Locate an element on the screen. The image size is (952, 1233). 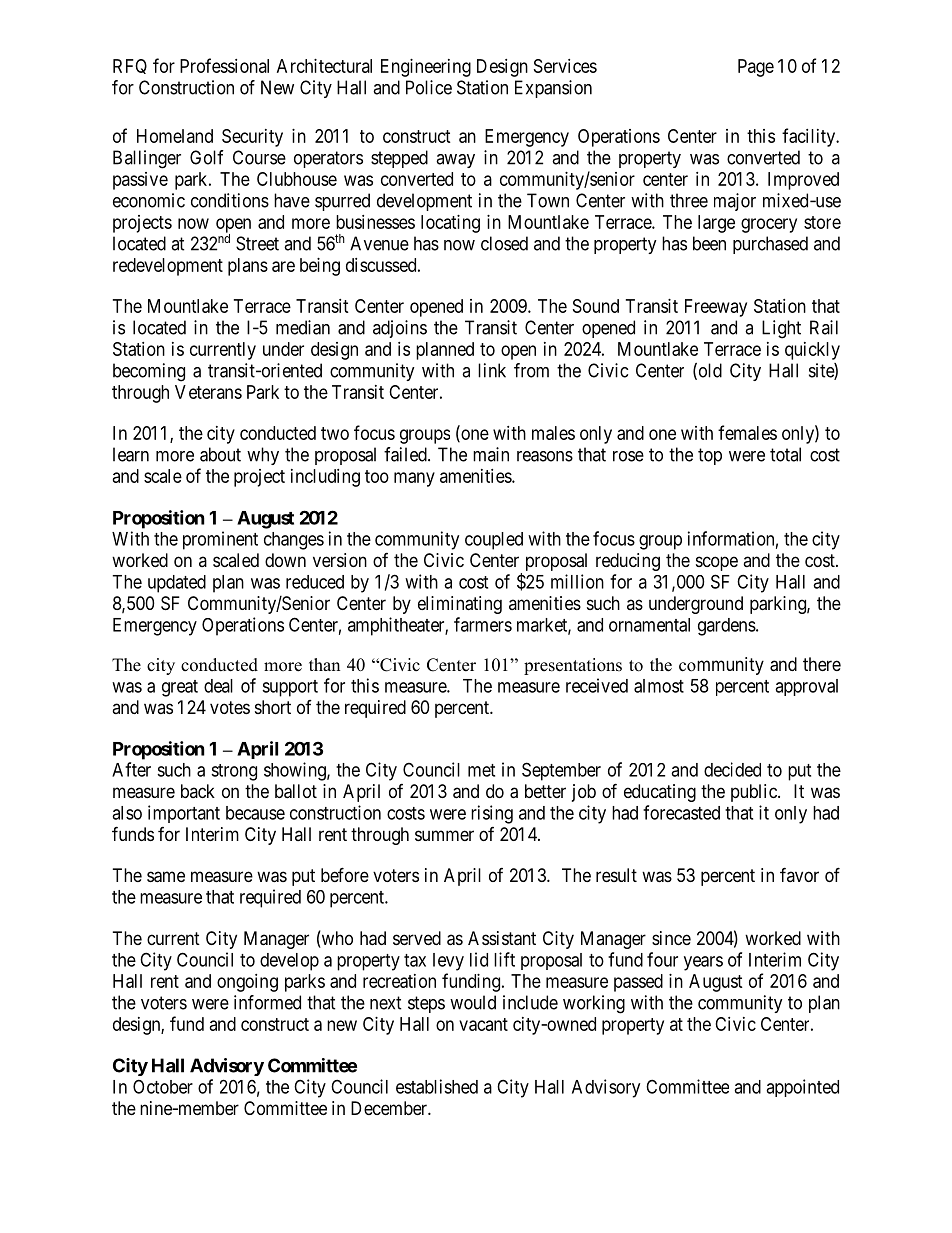
appointed is located at coordinates (802, 1088).
